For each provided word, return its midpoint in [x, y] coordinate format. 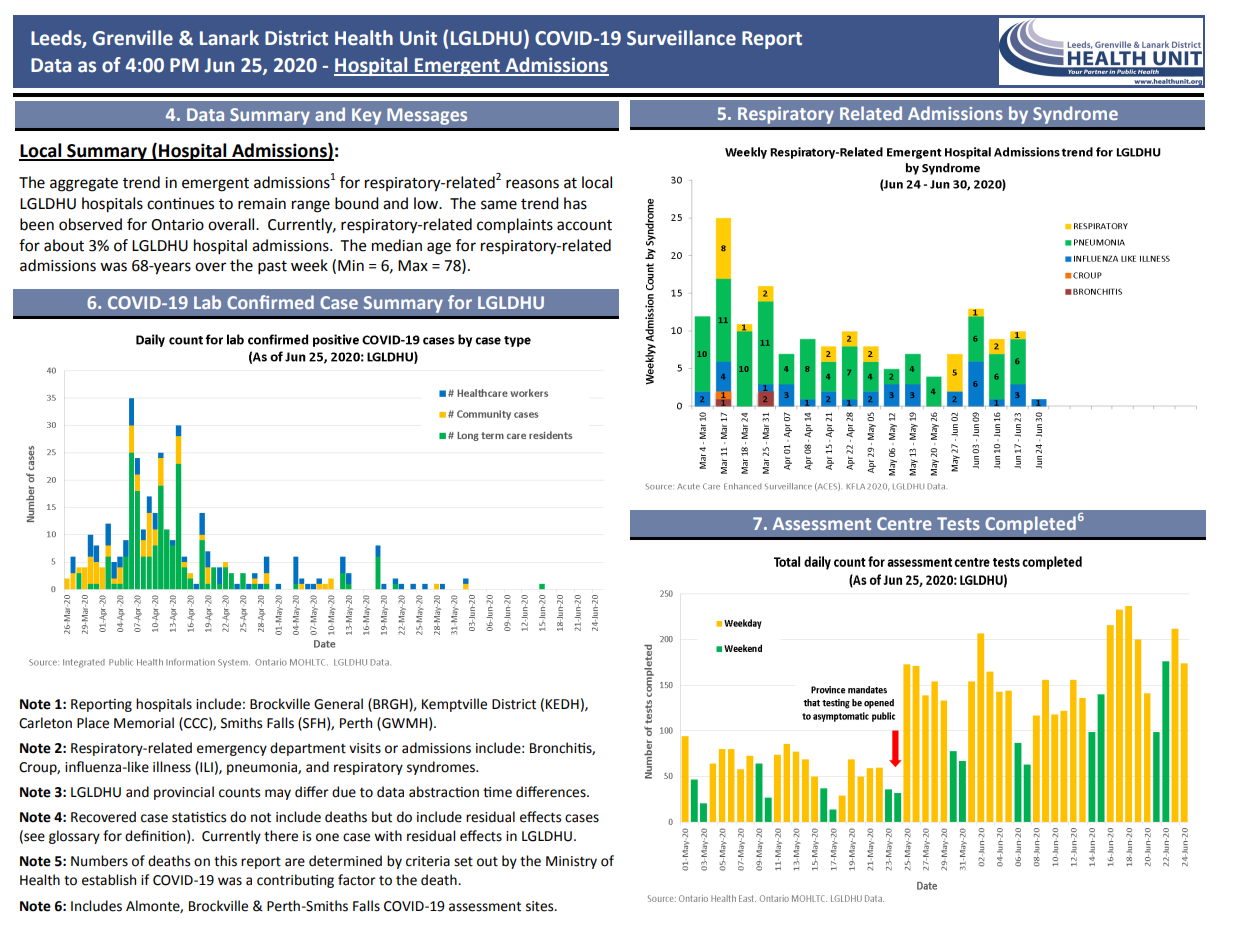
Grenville [133, 38]
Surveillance [681, 38]
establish [109, 880]
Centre [904, 523]
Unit [418, 38]
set [463, 862]
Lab [207, 302]
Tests [958, 523]
